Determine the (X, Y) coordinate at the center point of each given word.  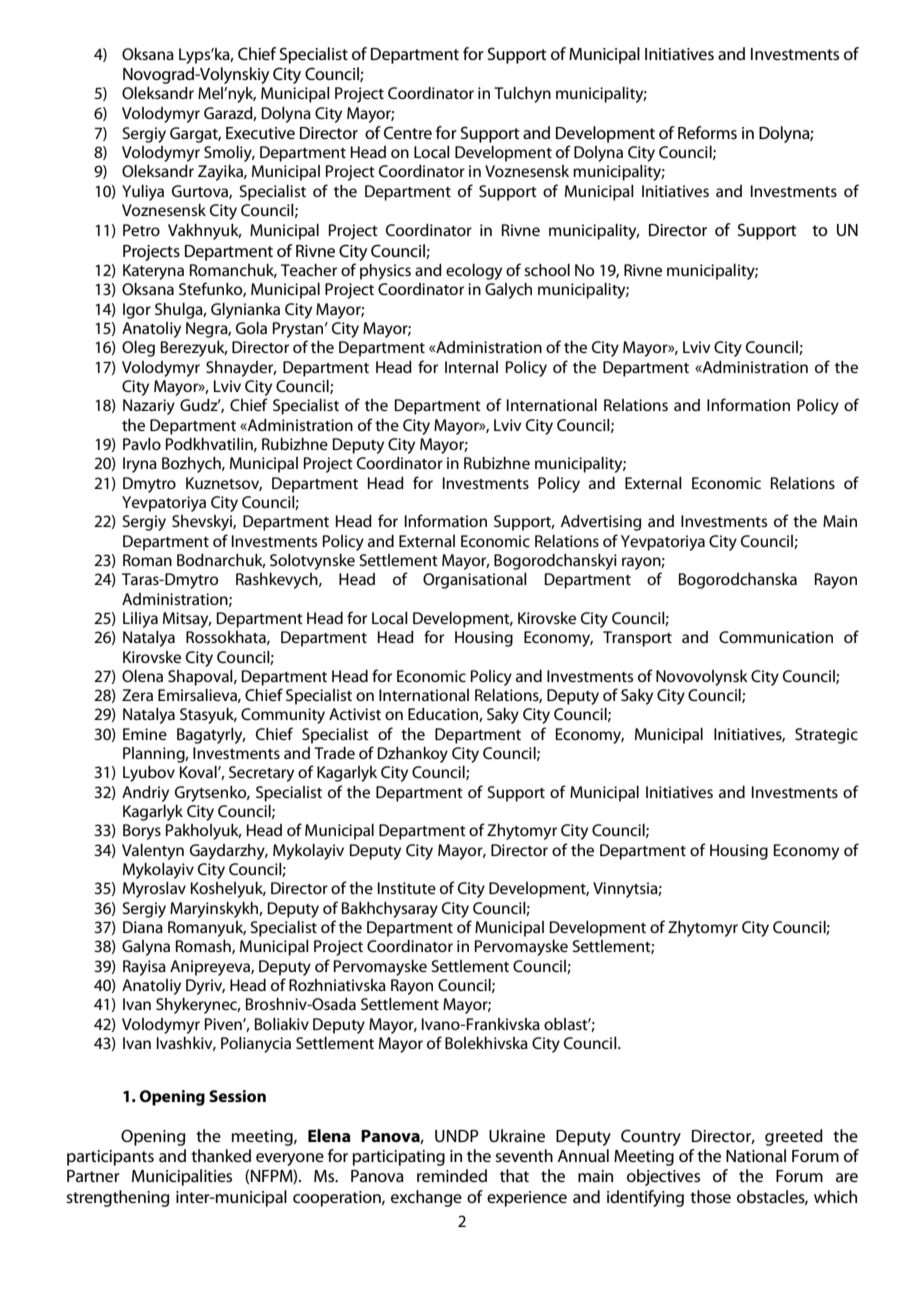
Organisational (475, 581)
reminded (452, 1175)
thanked (221, 1155)
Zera (137, 695)
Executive (260, 133)
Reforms (707, 132)
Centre (408, 132)
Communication (776, 637)
